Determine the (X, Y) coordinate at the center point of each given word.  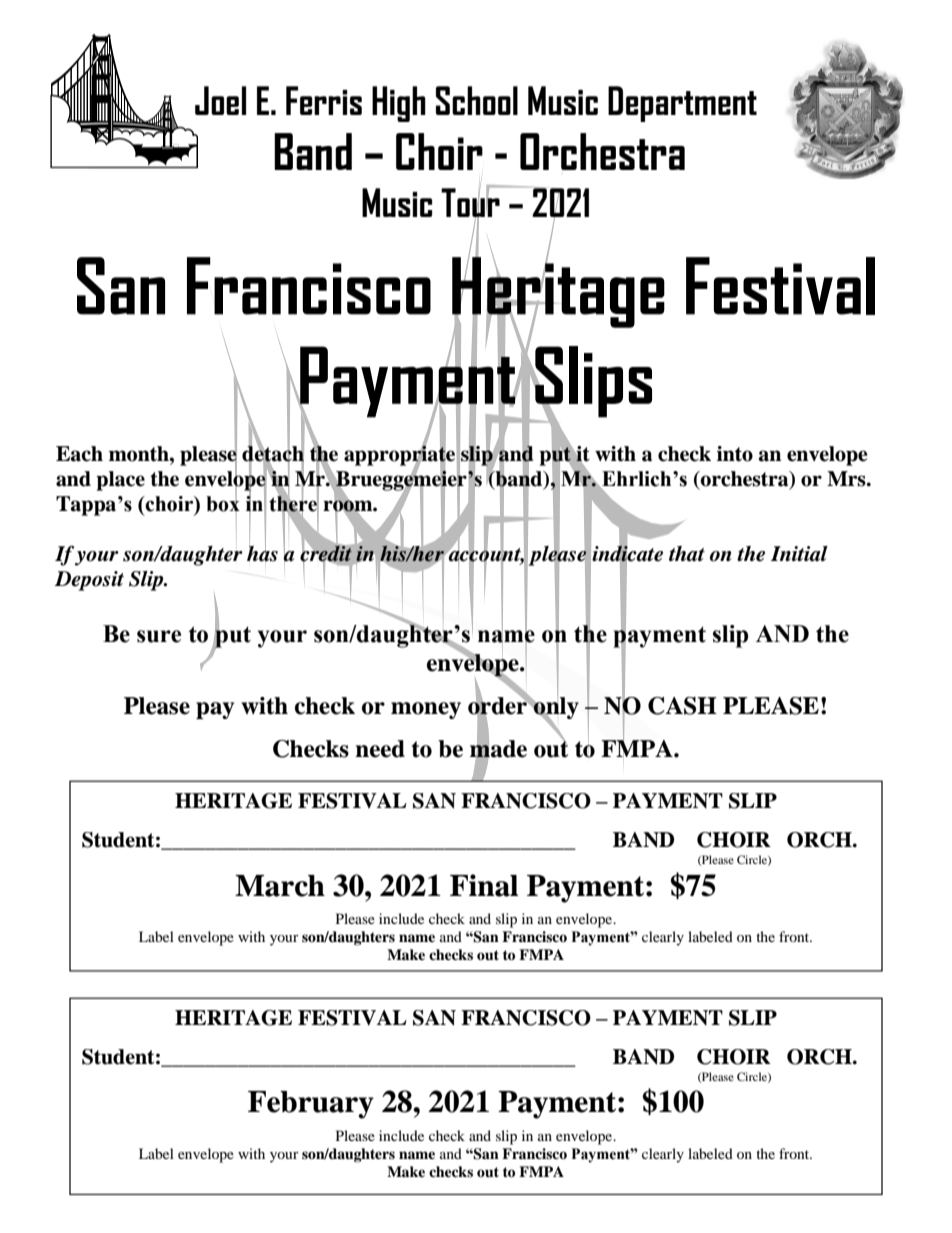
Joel (220, 100)
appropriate (399, 455)
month (140, 454)
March (280, 886)
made (498, 749)
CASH (682, 706)
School (477, 100)
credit (326, 553)
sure (159, 636)
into (735, 454)
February (311, 1105)
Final (484, 885)
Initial (799, 554)
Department (682, 104)
